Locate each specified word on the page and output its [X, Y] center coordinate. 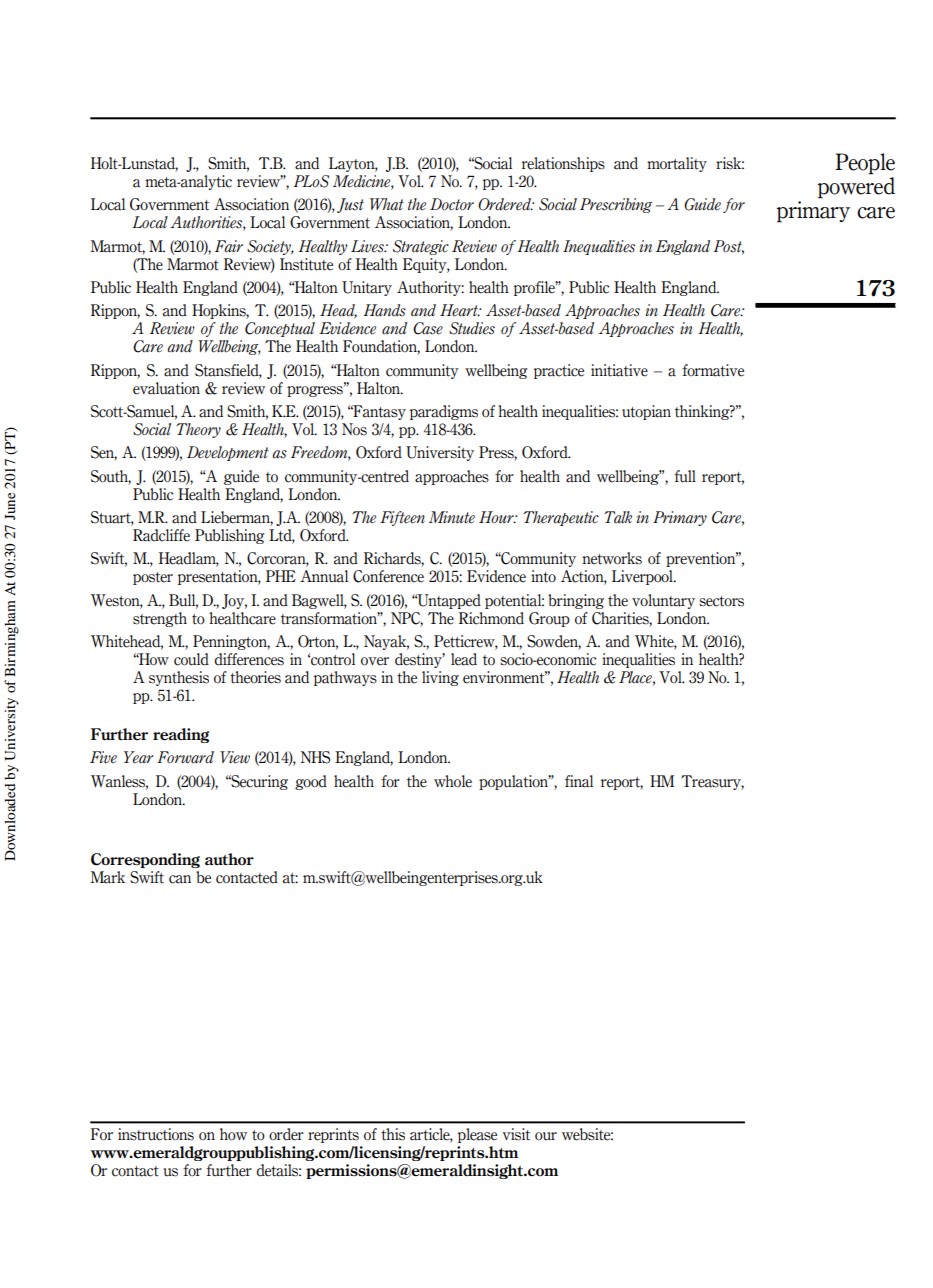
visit [516, 1134]
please [477, 1135]
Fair [229, 246]
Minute [452, 517]
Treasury [712, 782]
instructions [156, 1134]
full [685, 476]
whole [453, 781]
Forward [185, 757]
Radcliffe [161, 535]
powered [856, 188]
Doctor [452, 204]
